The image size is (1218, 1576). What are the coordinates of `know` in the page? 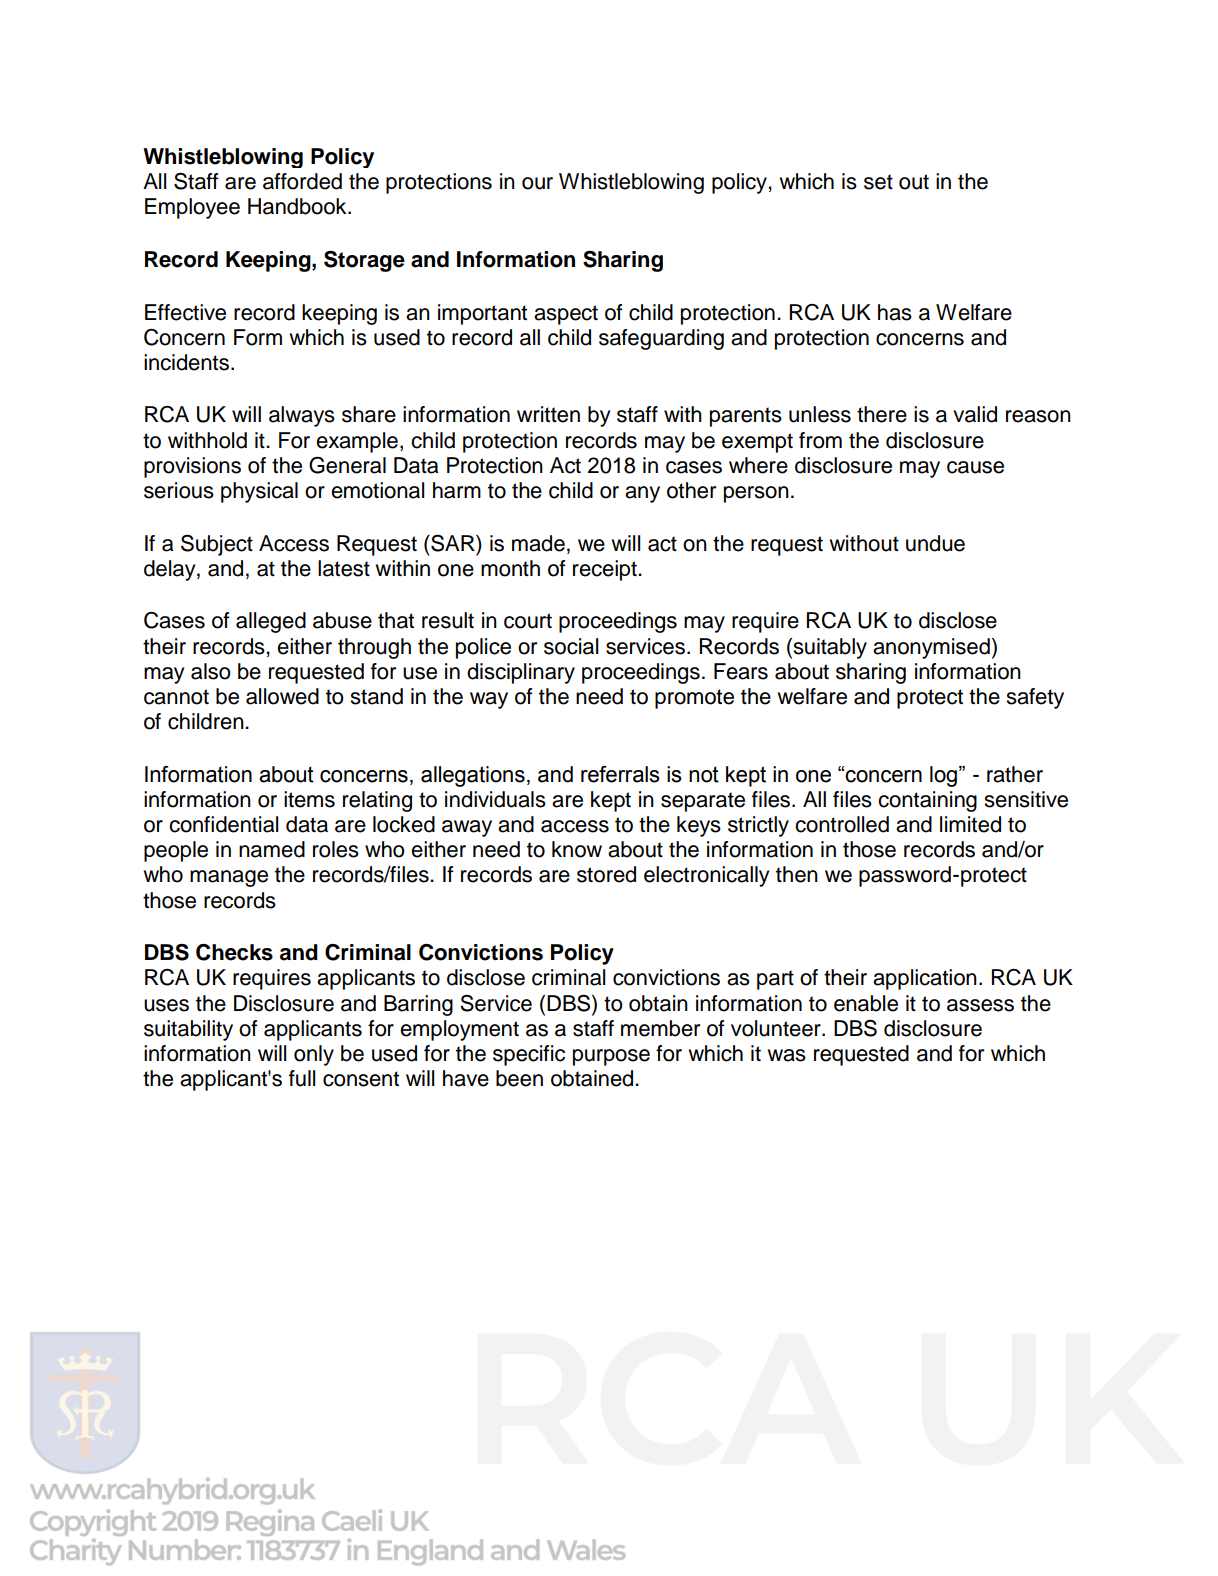 It's located at (577, 849).
